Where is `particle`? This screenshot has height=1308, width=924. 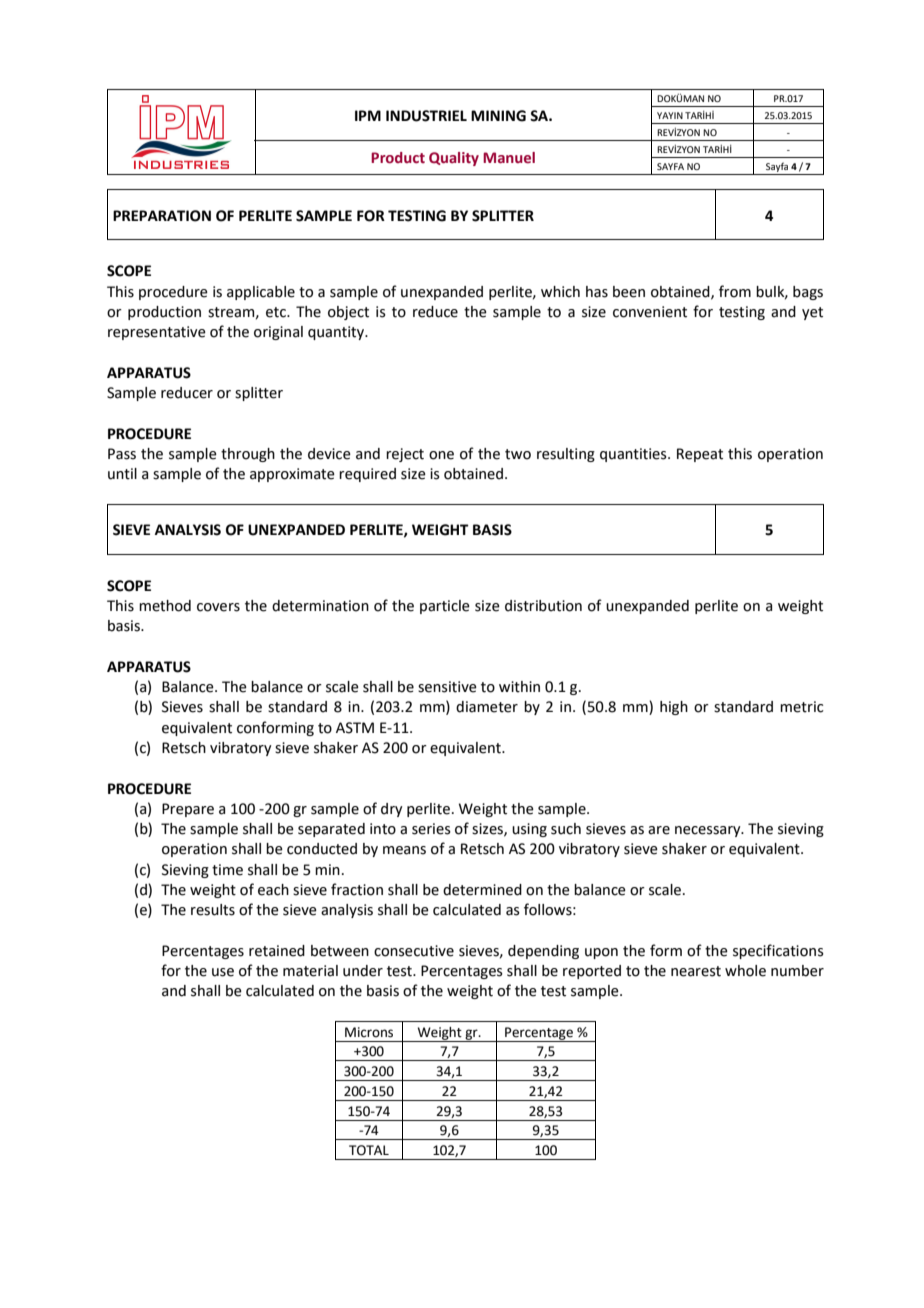
particle is located at coordinates (445, 607).
